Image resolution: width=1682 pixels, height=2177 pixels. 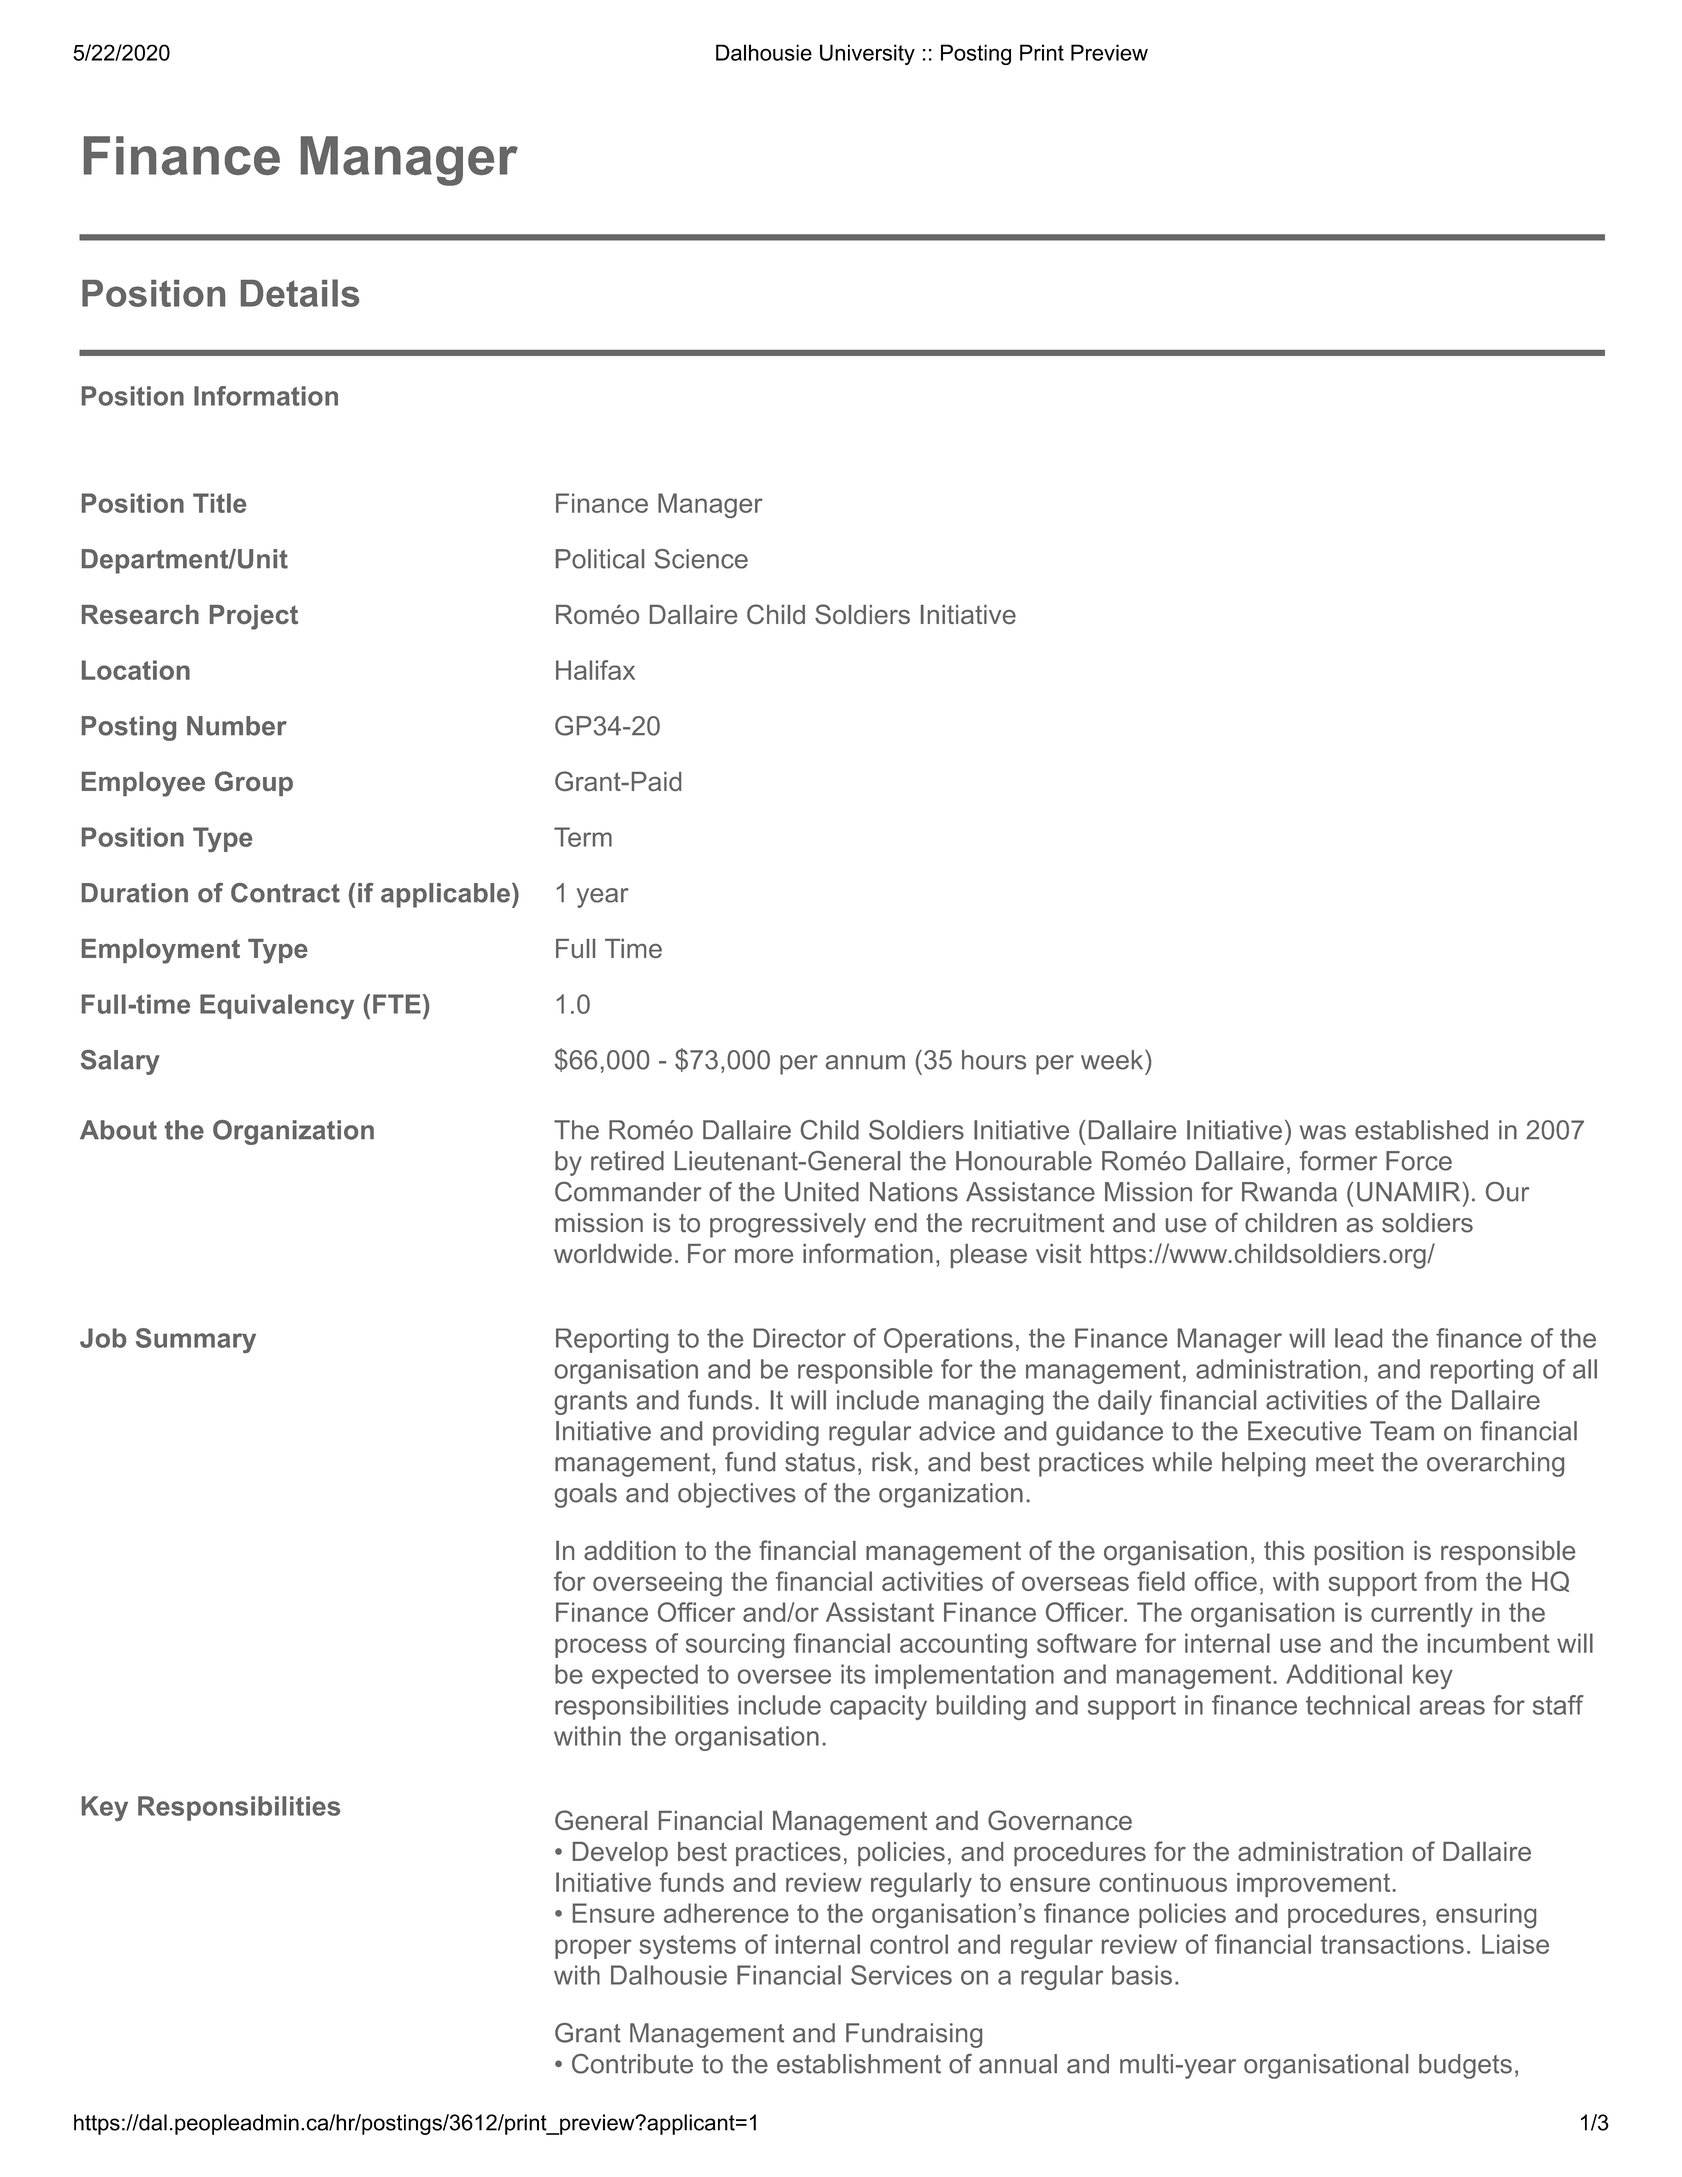 What do you see at coordinates (901, 1975) in the document?
I see `Services` at bounding box center [901, 1975].
